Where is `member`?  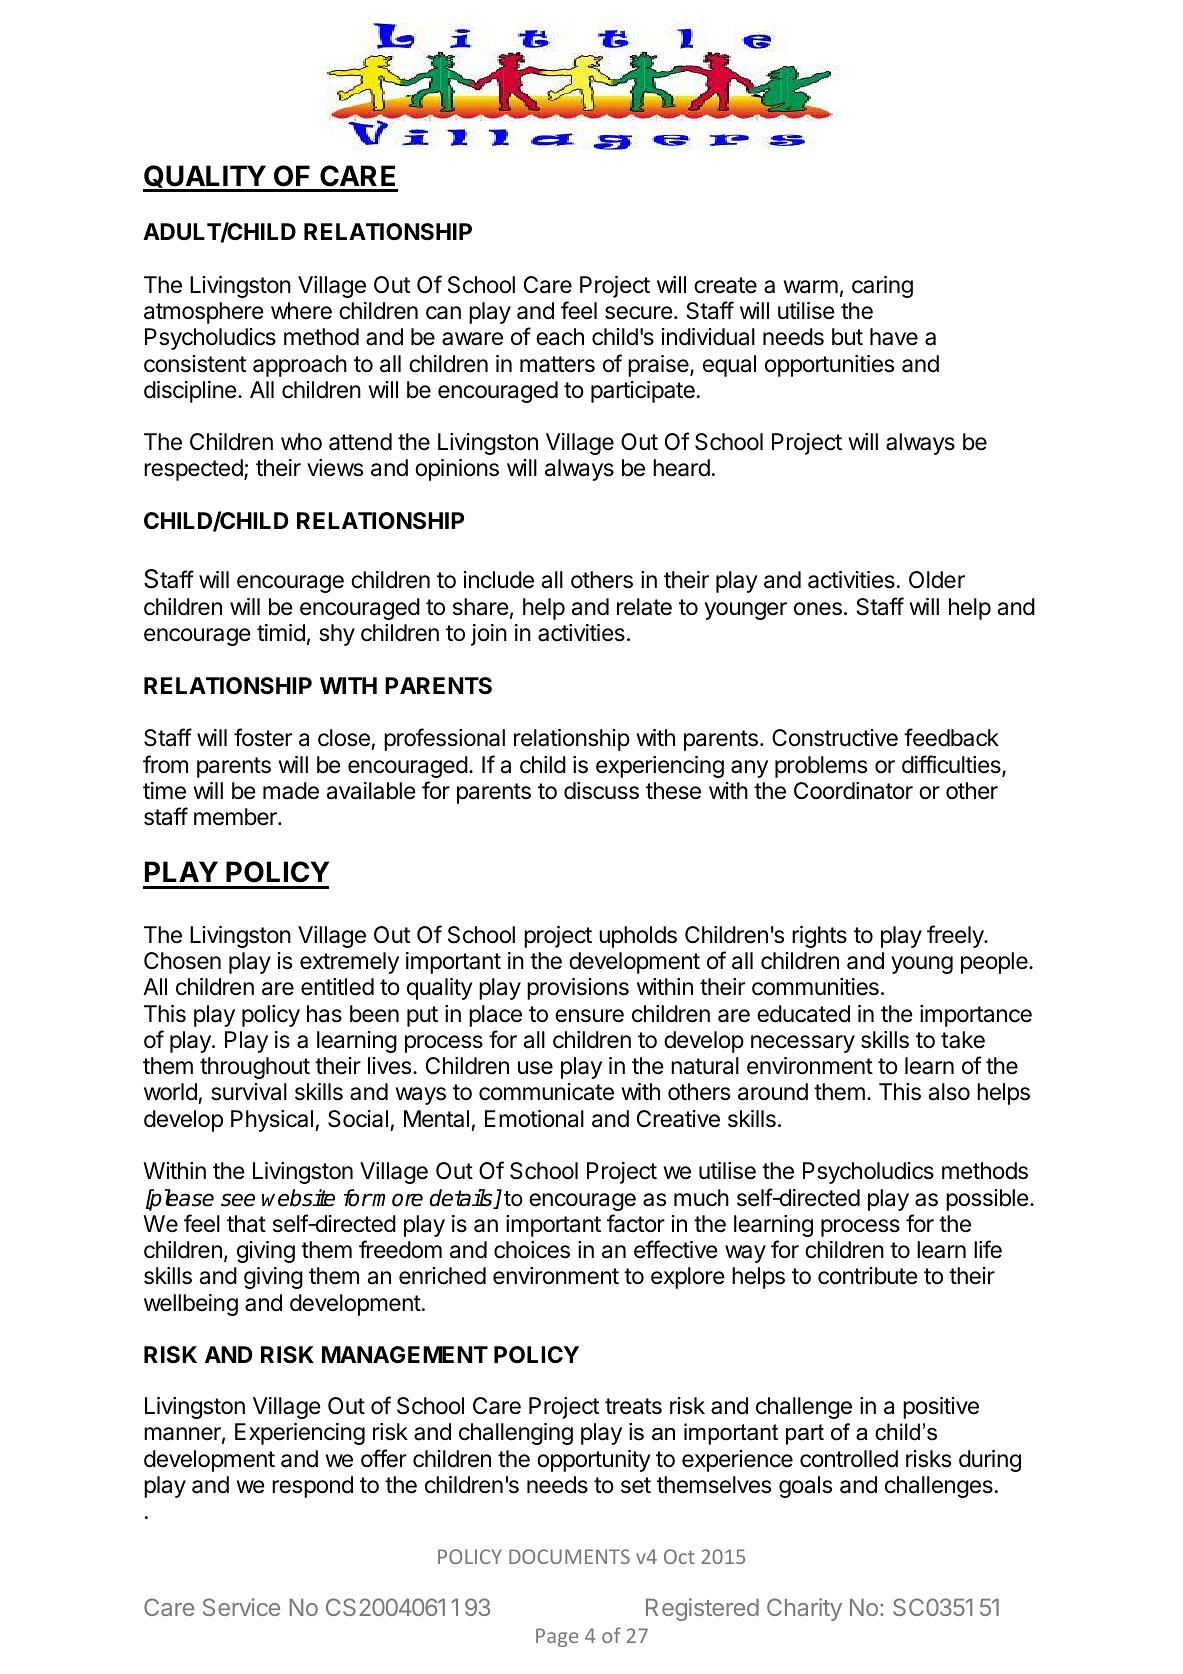
member is located at coordinates (236, 817).
